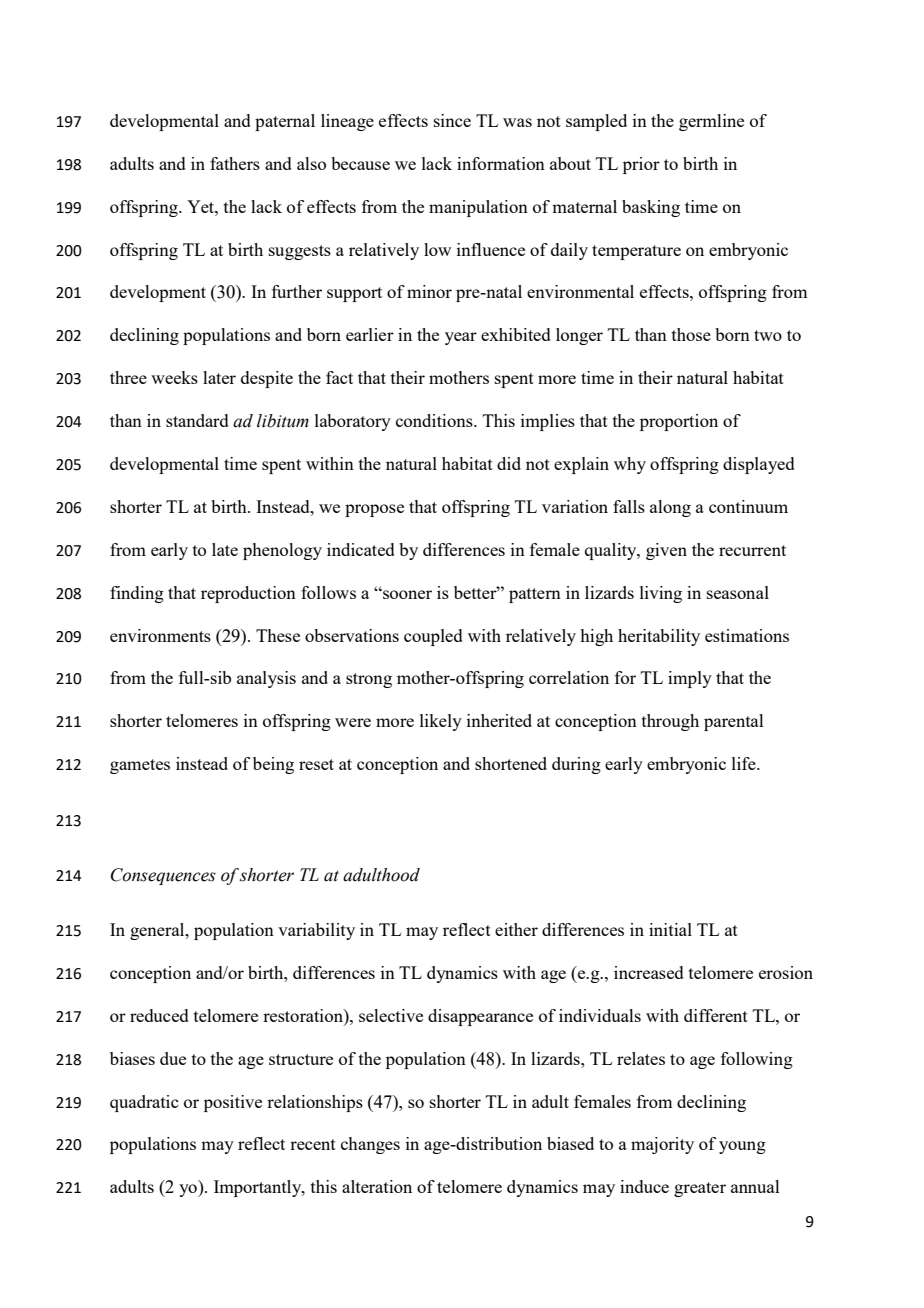  What do you see at coordinates (679, 422) in the screenshot?
I see `proportion` at bounding box center [679, 422].
